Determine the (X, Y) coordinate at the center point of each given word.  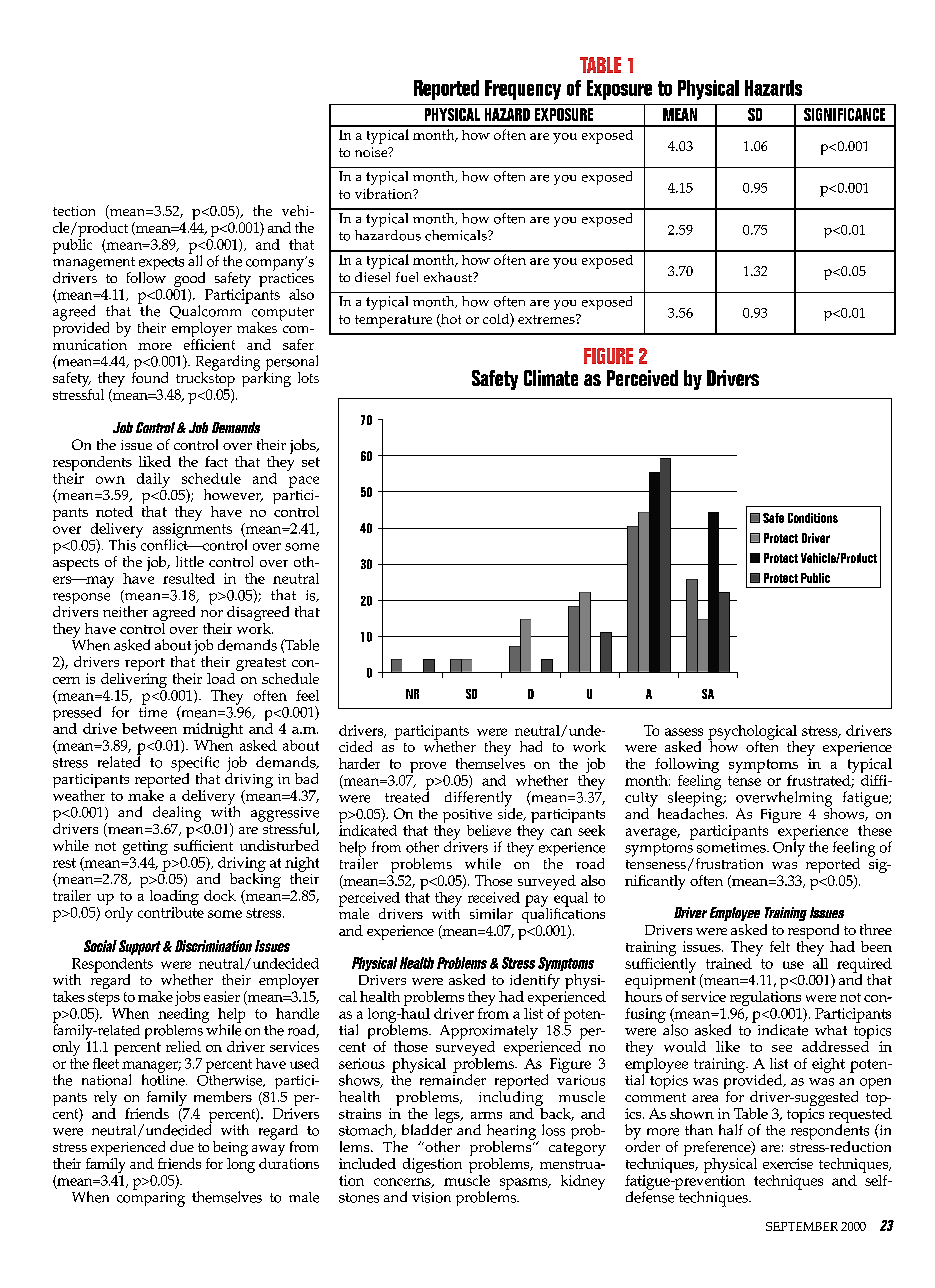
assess (684, 732)
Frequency (523, 90)
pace (304, 482)
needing (183, 1015)
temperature (393, 321)
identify (535, 983)
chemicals (457, 235)
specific (195, 765)
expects (161, 265)
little (190, 561)
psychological (752, 733)
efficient (209, 343)
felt (780, 946)
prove (428, 769)
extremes (547, 319)
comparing (151, 1198)
